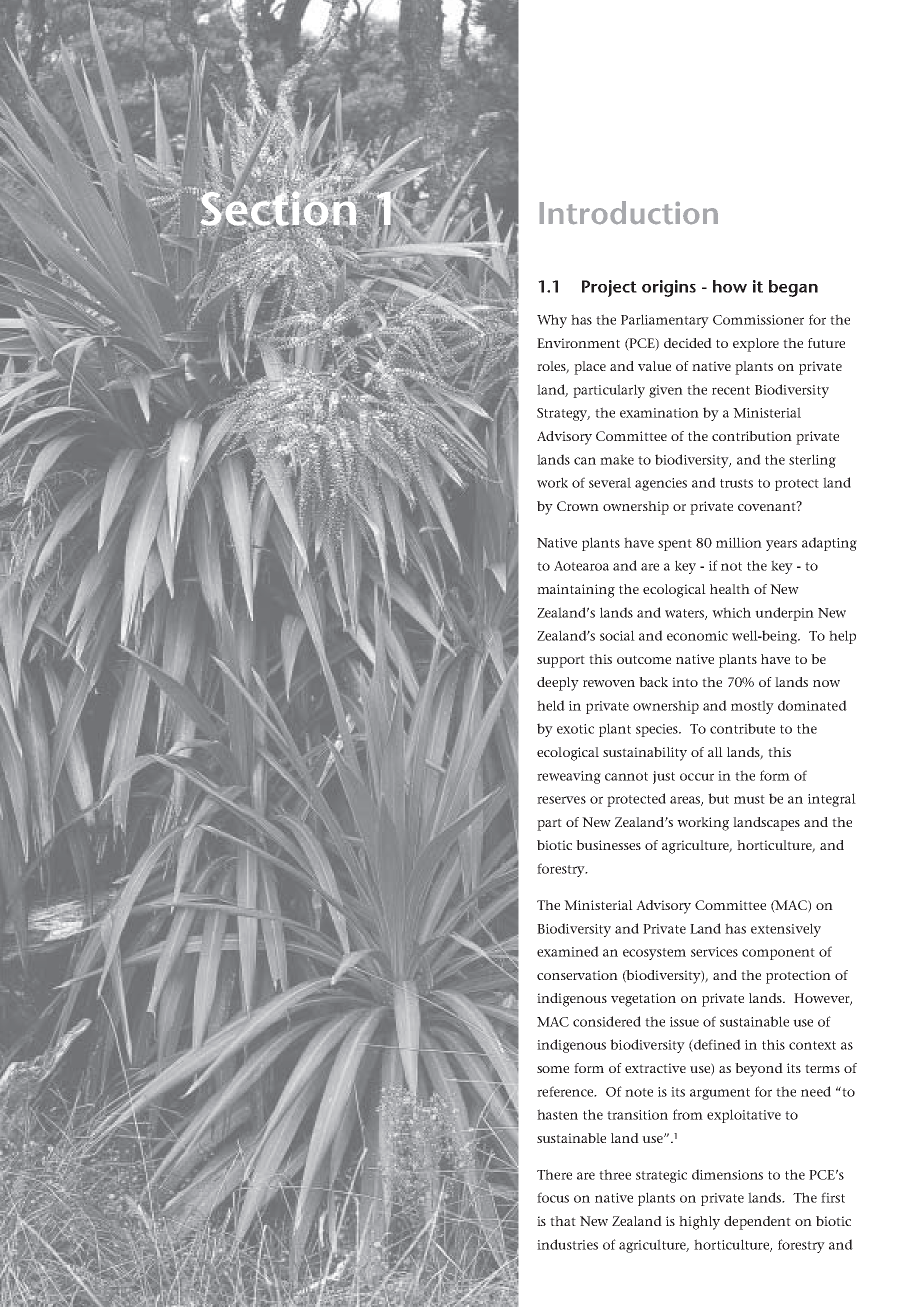  I want to click on focus, so click(553, 1197).
